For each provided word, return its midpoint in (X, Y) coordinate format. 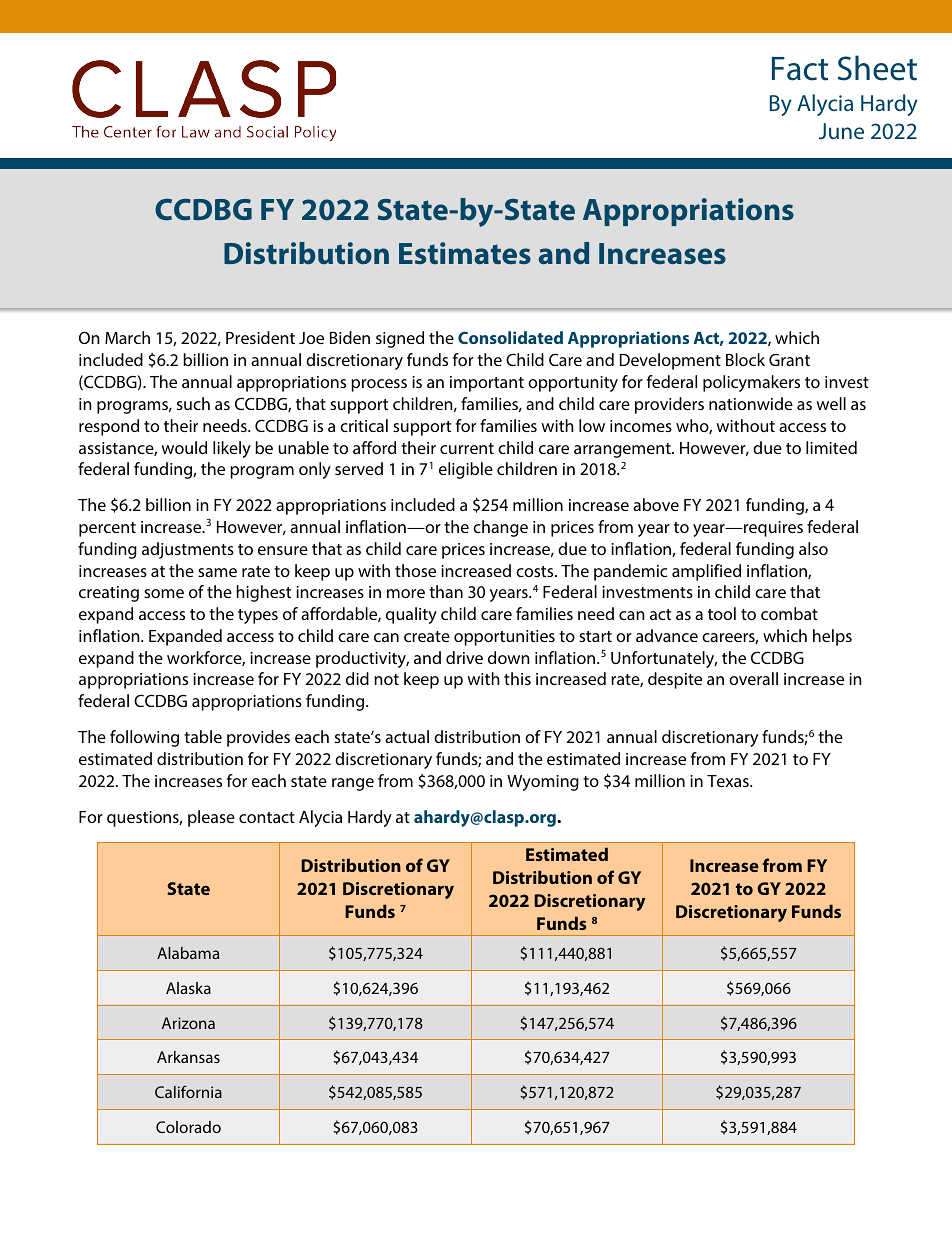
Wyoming (543, 783)
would (184, 447)
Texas (729, 781)
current (467, 448)
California (188, 1091)
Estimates (465, 253)
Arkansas (188, 1057)
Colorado (188, 1127)
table (203, 736)
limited (831, 447)
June (841, 131)
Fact (800, 69)
